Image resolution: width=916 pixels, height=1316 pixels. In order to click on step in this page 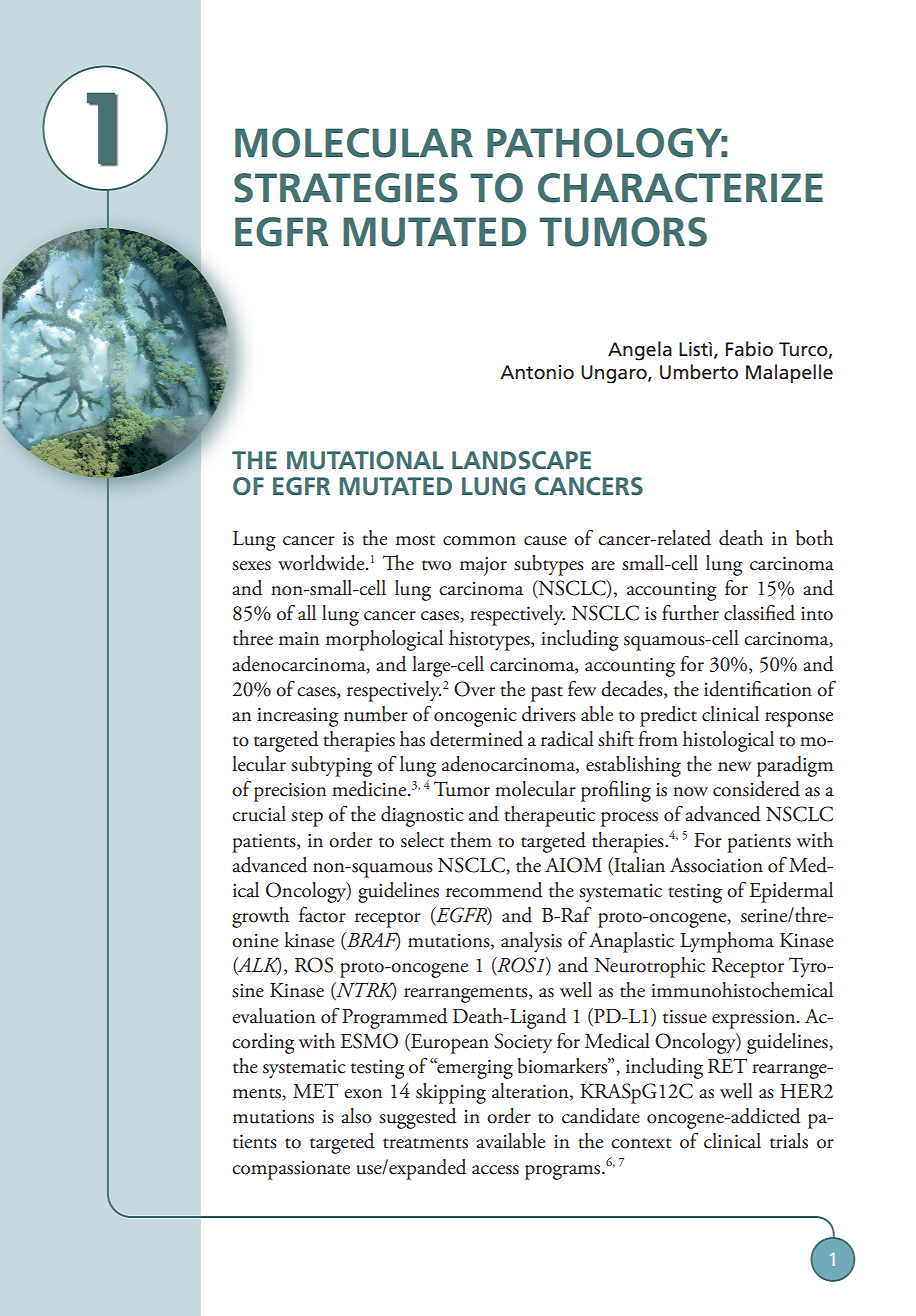, I will do `click(307, 819)`.
